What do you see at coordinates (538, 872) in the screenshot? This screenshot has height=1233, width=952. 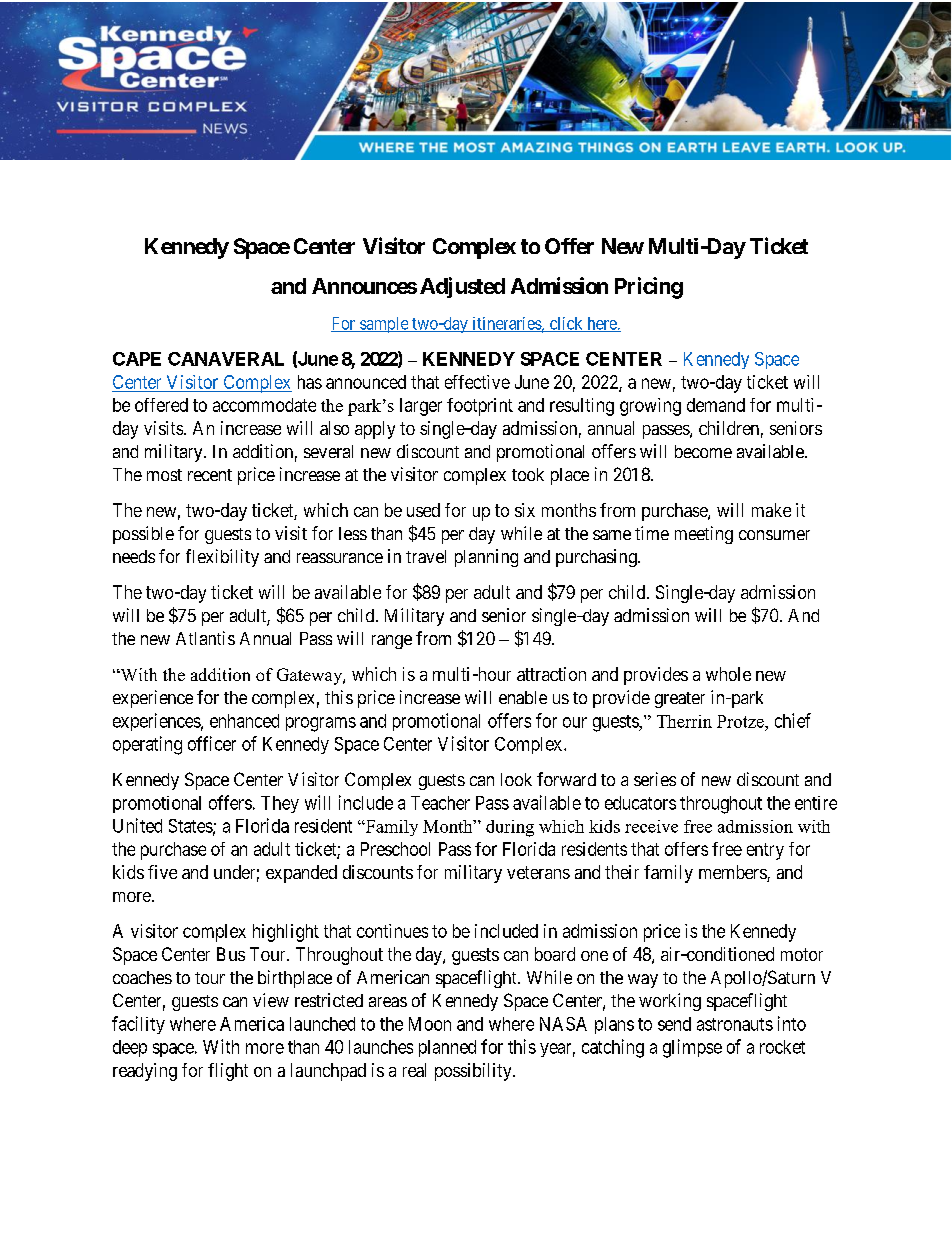 I see `veterans` at bounding box center [538, 872].
